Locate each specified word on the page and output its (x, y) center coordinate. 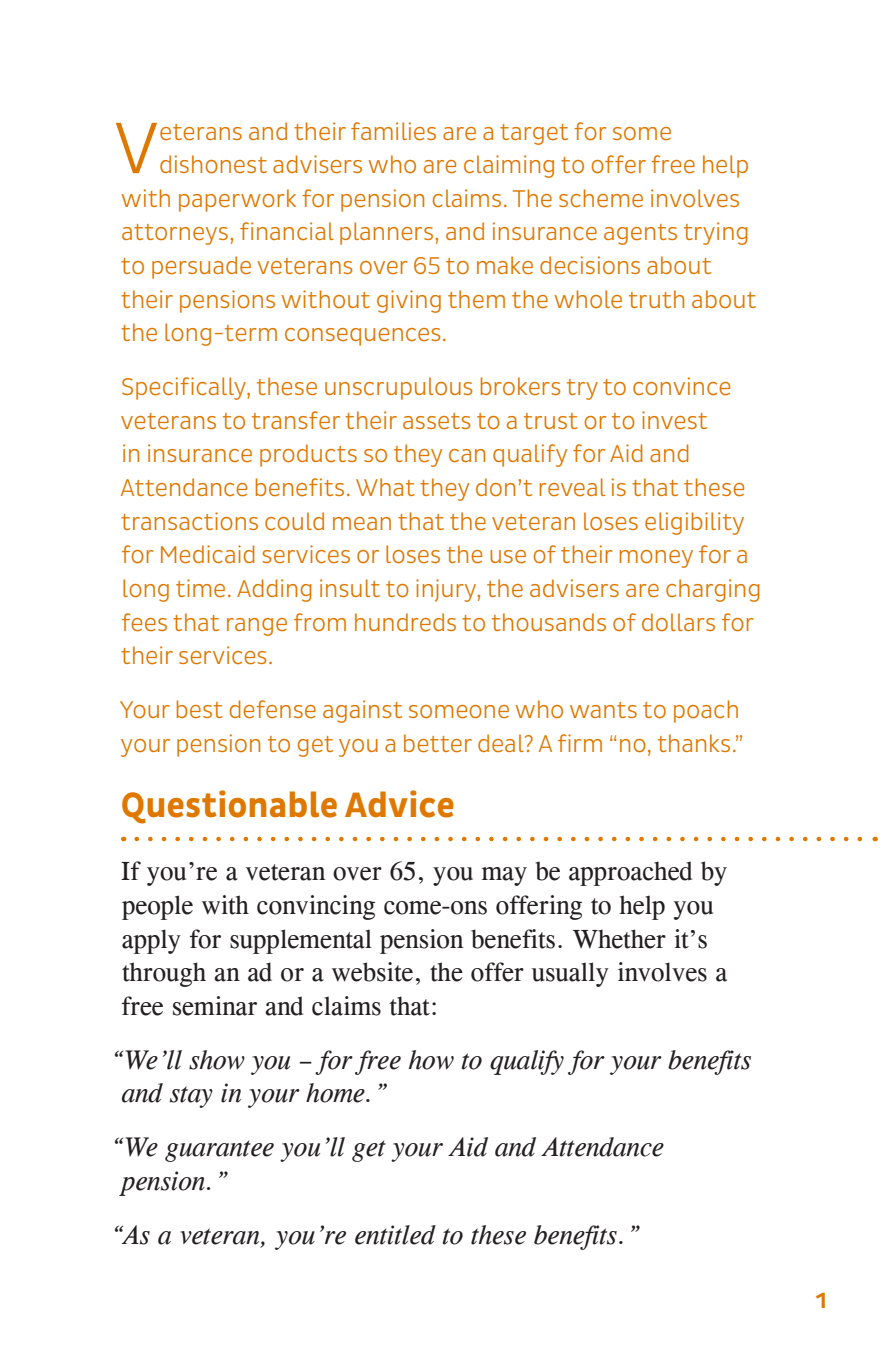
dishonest (213, 164)
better (438, 743)
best (200, 709)
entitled (395, 1235)
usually (570, 974)
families (393, 131)
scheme (601, 198)
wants (603, 710)
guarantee (219, 1151)
